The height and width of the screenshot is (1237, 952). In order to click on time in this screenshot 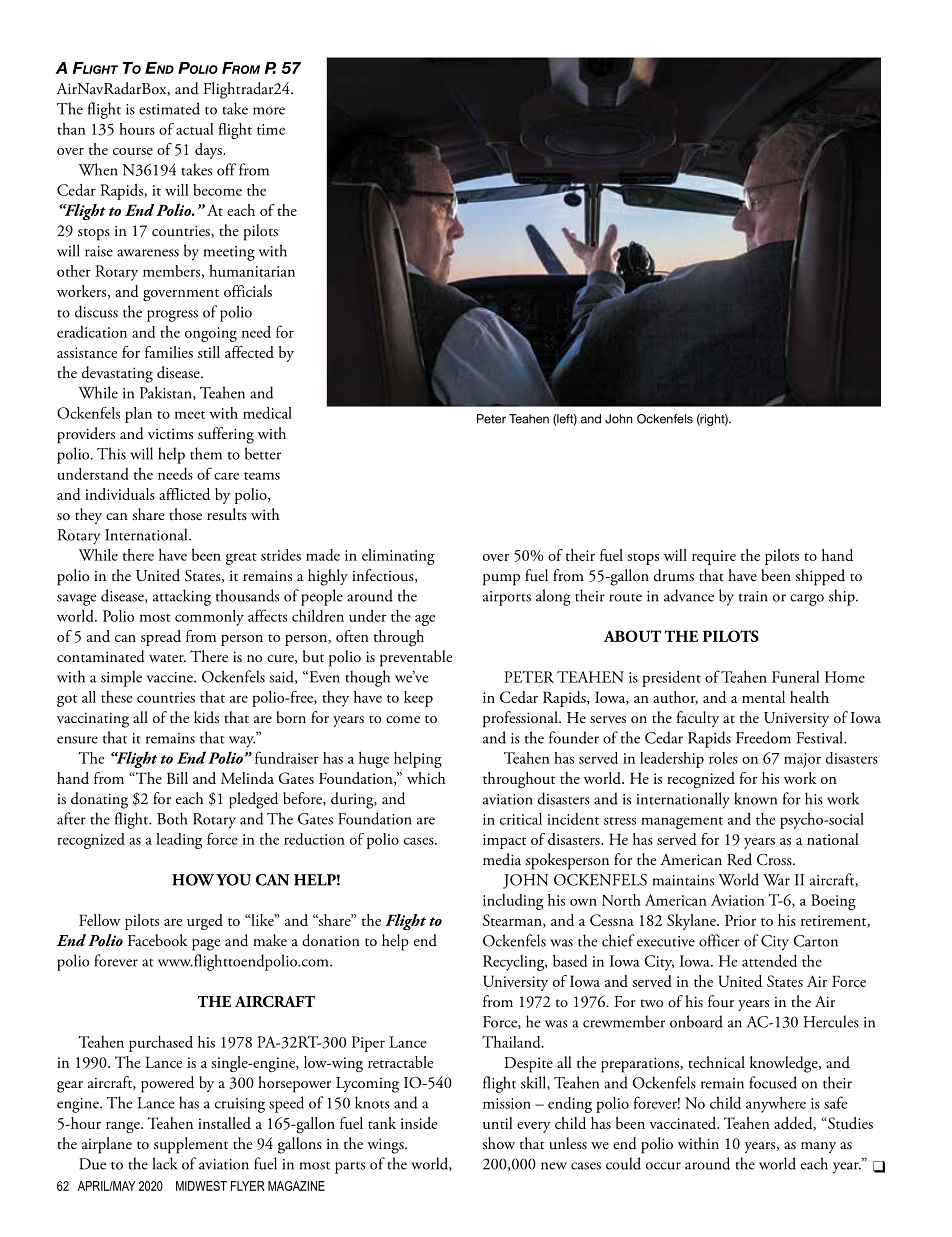, I will do `click(271, 129)`.
